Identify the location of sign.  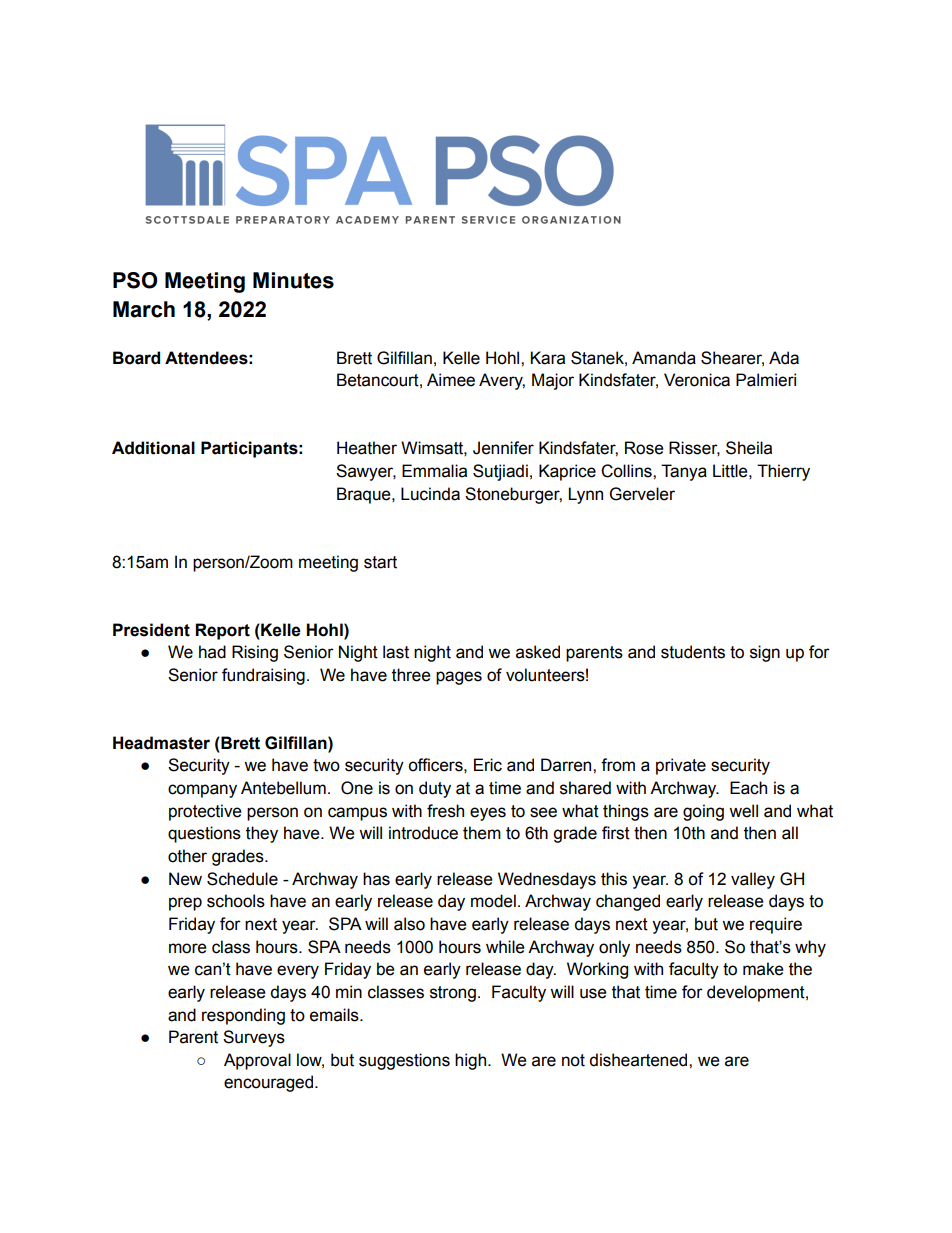
(765, 653).
